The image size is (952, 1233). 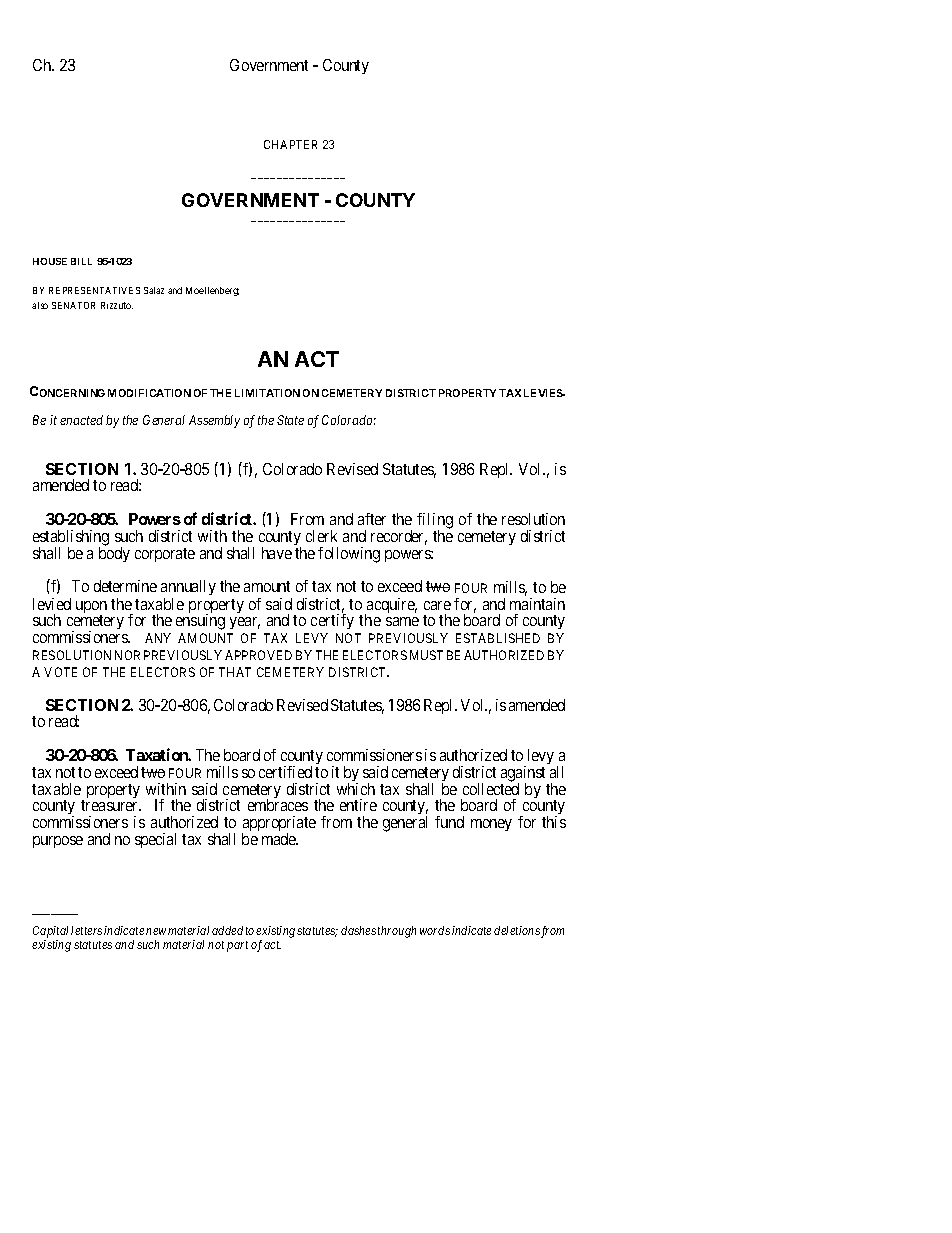 What do you see at coordinates (267, 393) in the screenshot?
I see `LIMITATION` at bounding box center [267, 393].
